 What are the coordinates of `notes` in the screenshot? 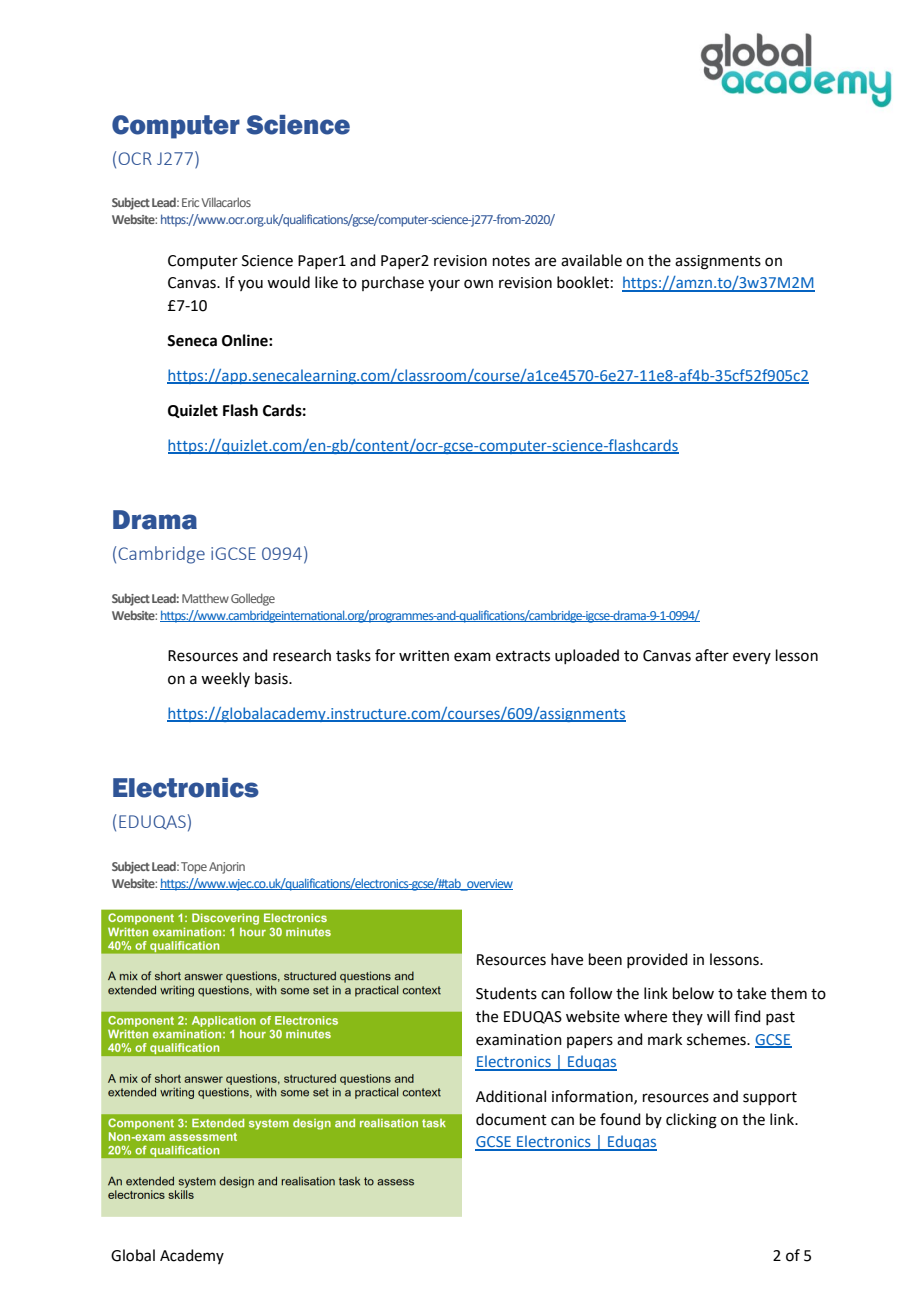 It's located at (511, 261).
